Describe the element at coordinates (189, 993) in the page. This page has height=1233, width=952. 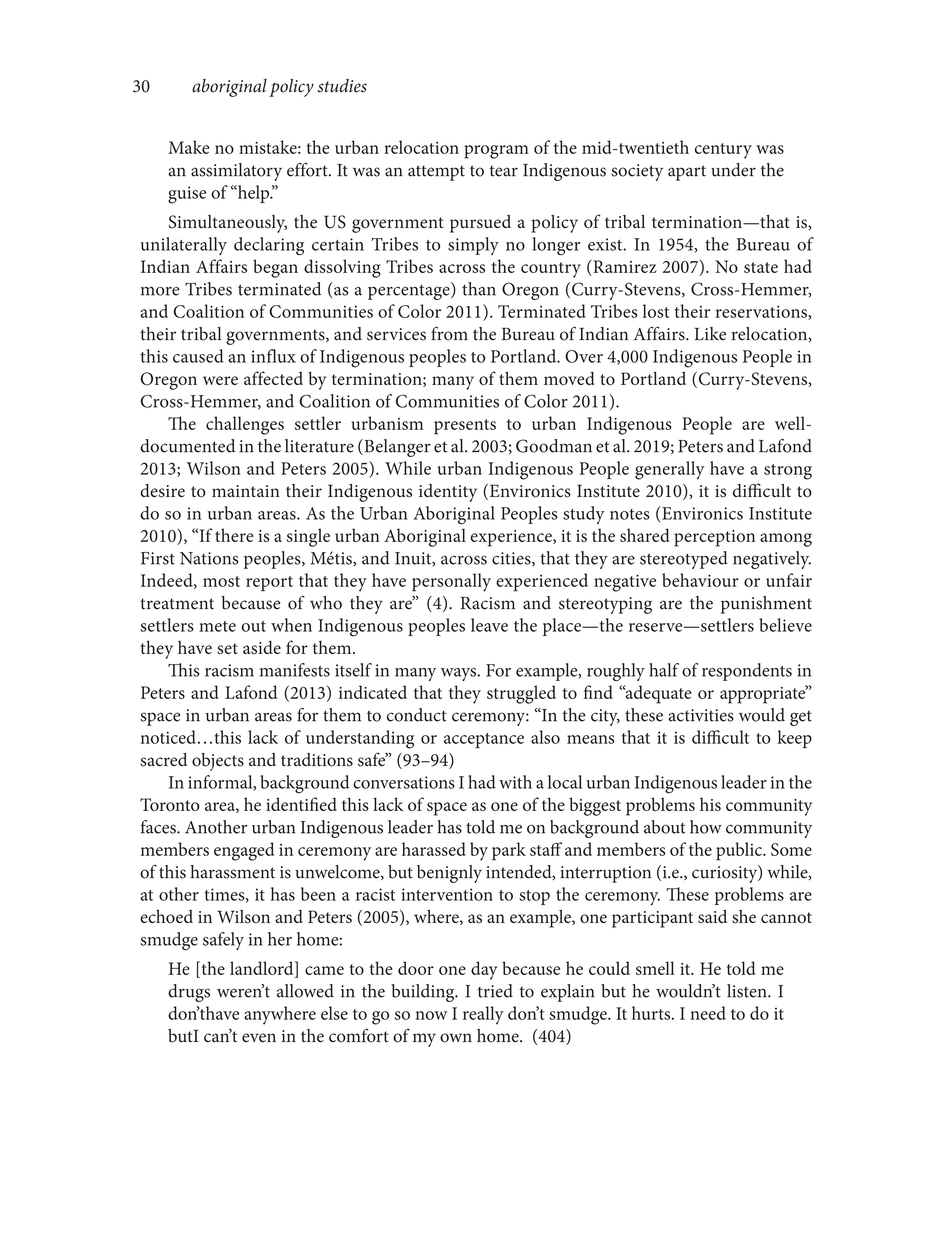
I see `drugs` at that location.
